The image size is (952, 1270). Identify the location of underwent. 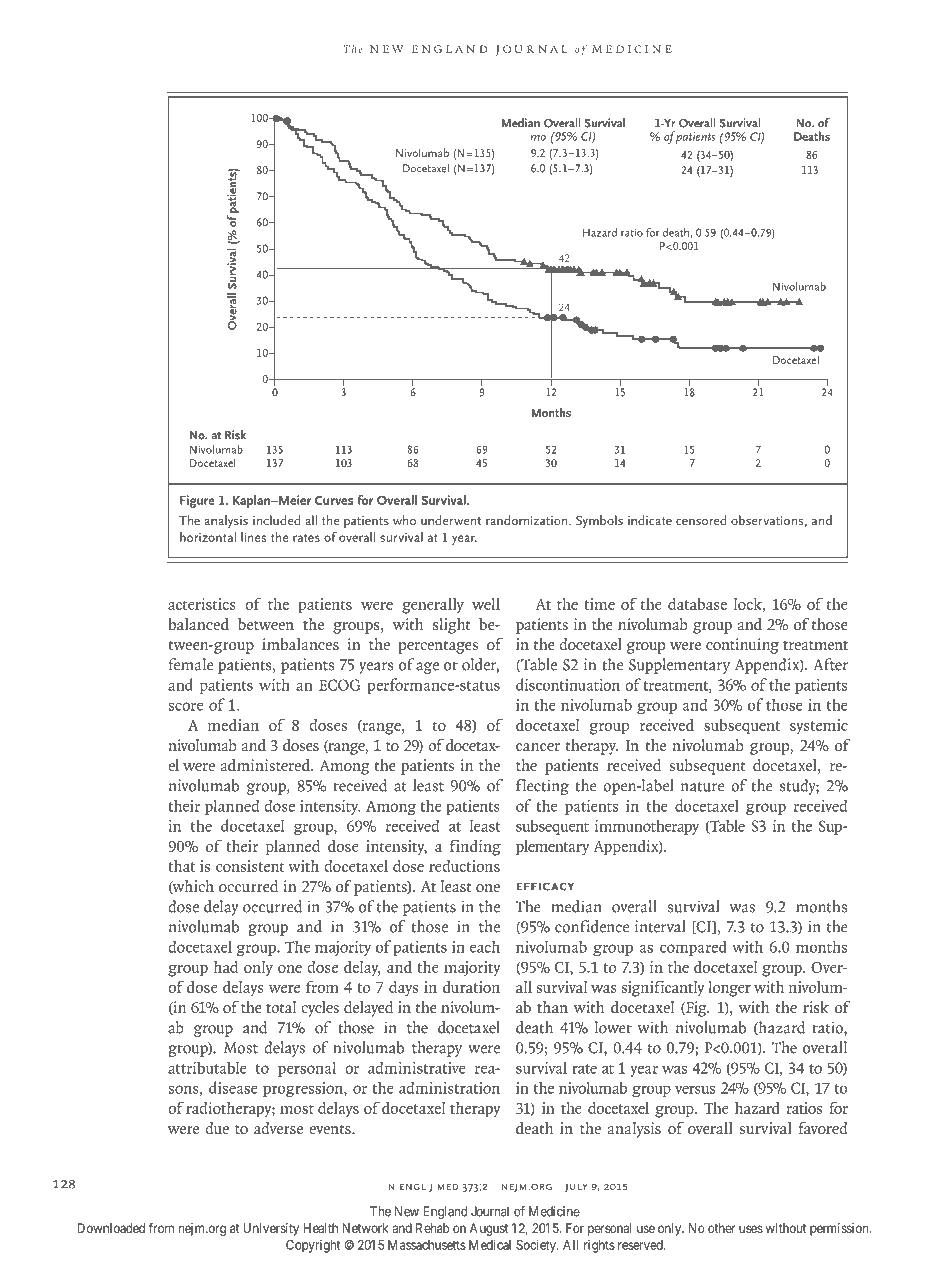
(451, 520).
